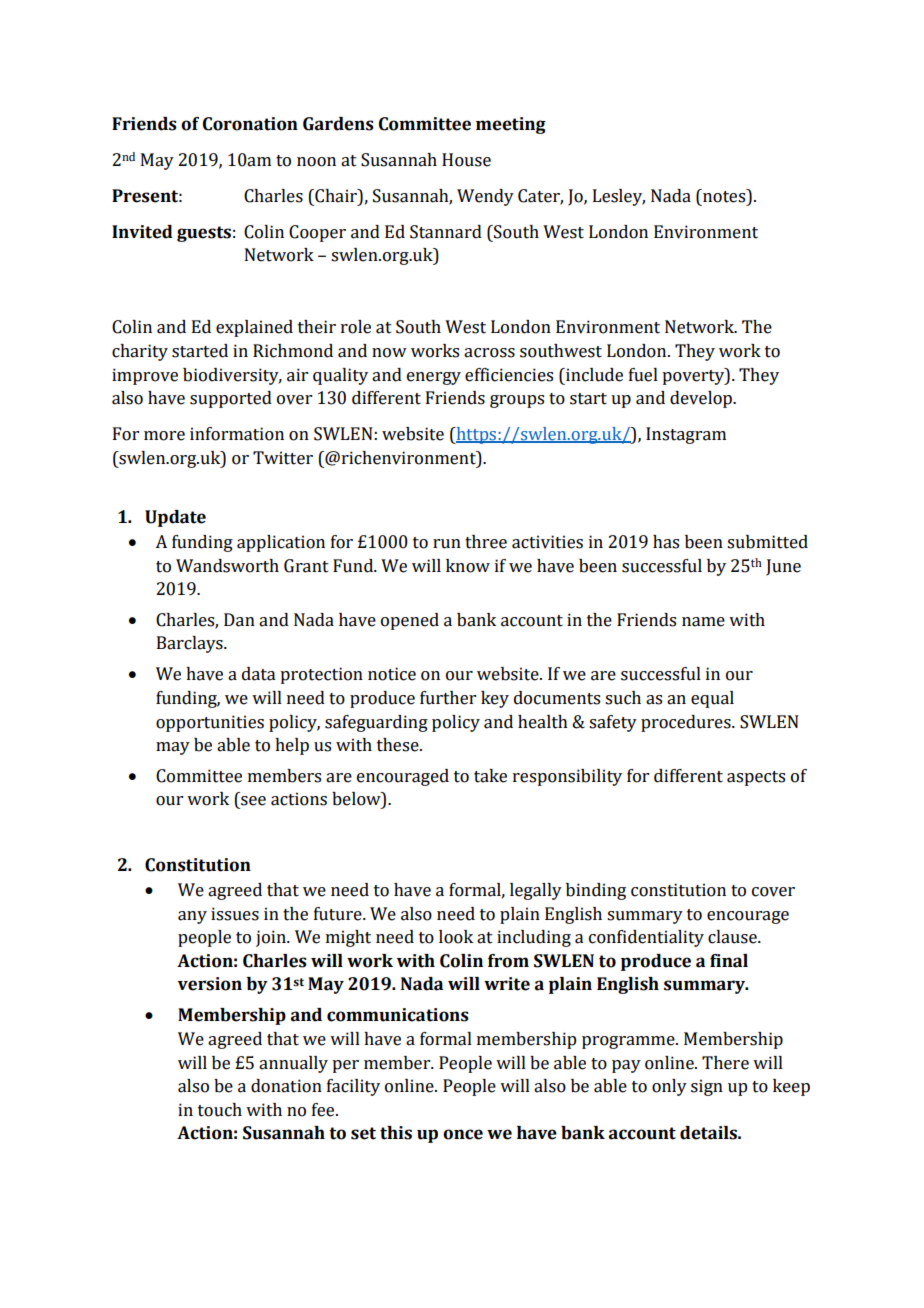 The height and width of the document is (1308, 924). Describe the element at coordinates (410, 621) in the document. I see `opened` at that location.
